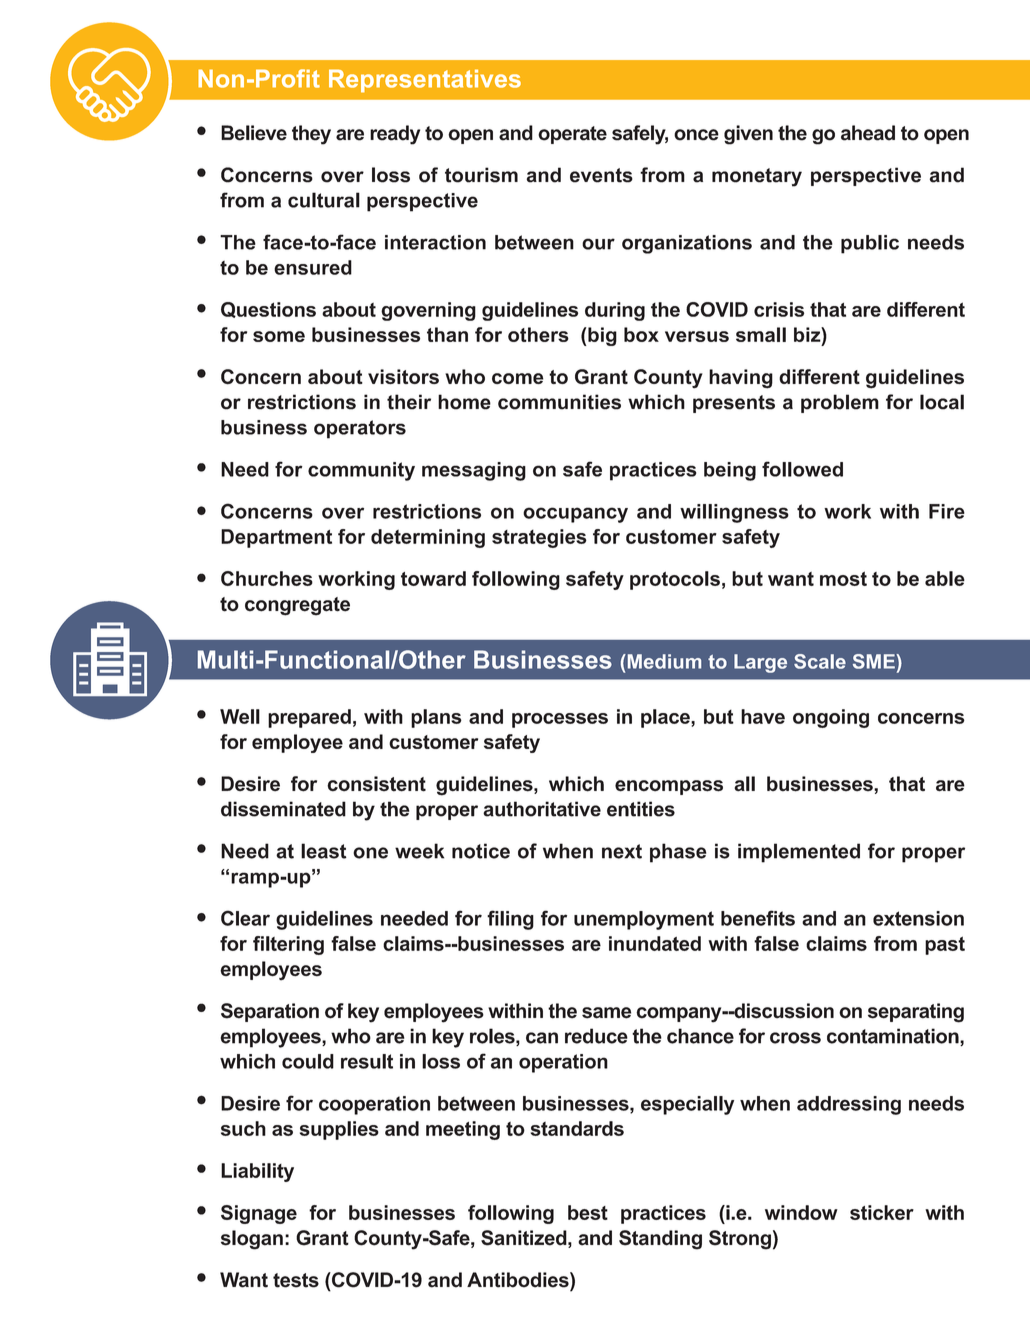 This image has width=1030, height=1332. I want to click on community, so click(361, 471).
